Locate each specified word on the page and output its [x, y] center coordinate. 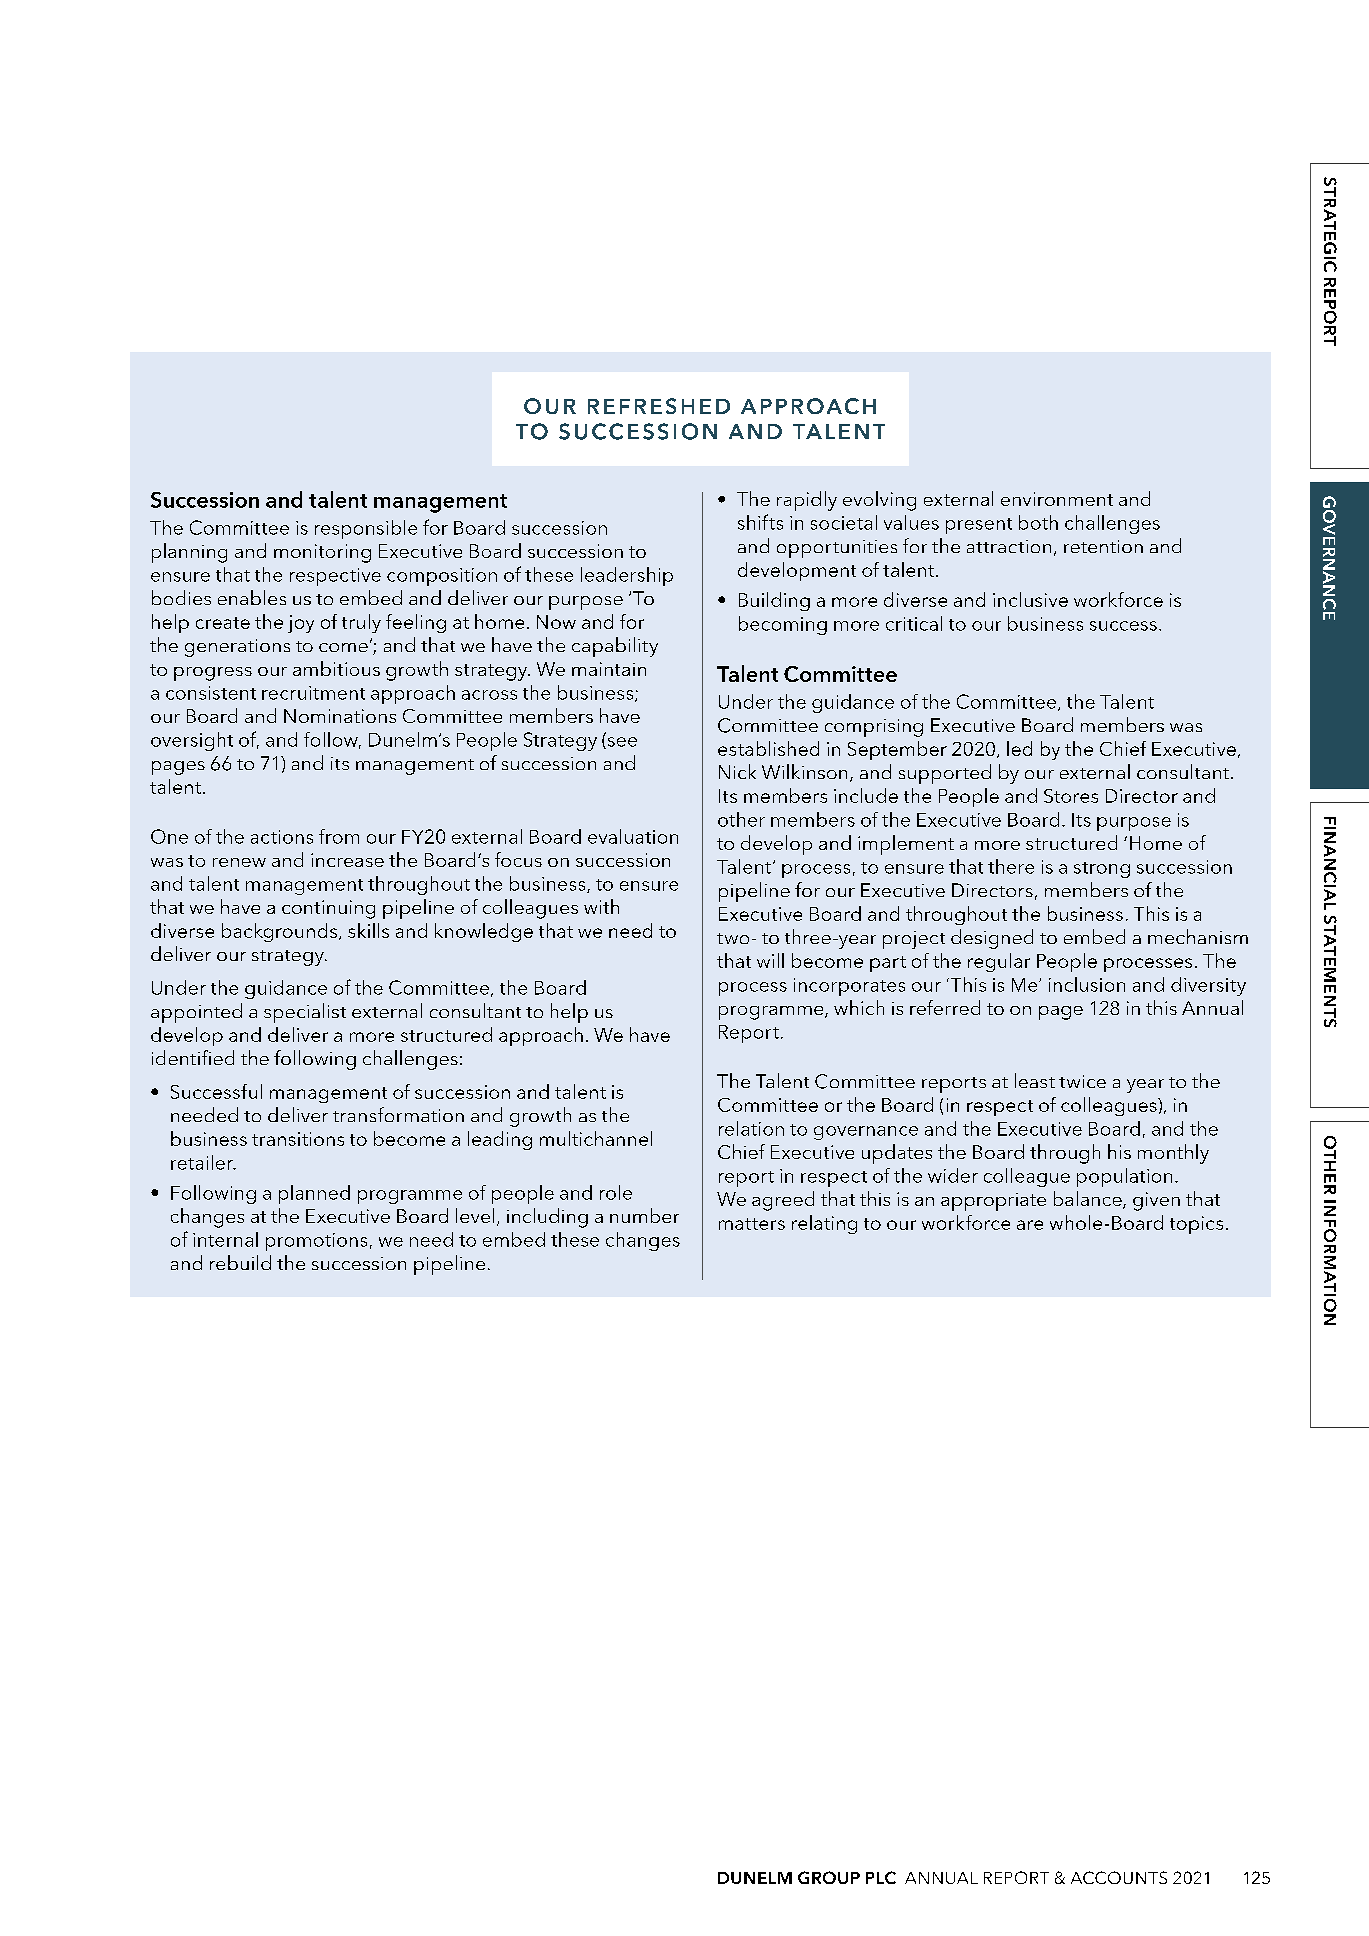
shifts [760, 522]
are [1030, 1225]
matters [752, 1224]
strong [1102, 870]
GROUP [829, 1877]
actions [282, 837]
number [644, 1215]
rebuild [240, 1262]
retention [1103, 546]
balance [1089, 1200]
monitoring [322, 553]
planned [314, 1194]
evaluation [633, 836]
